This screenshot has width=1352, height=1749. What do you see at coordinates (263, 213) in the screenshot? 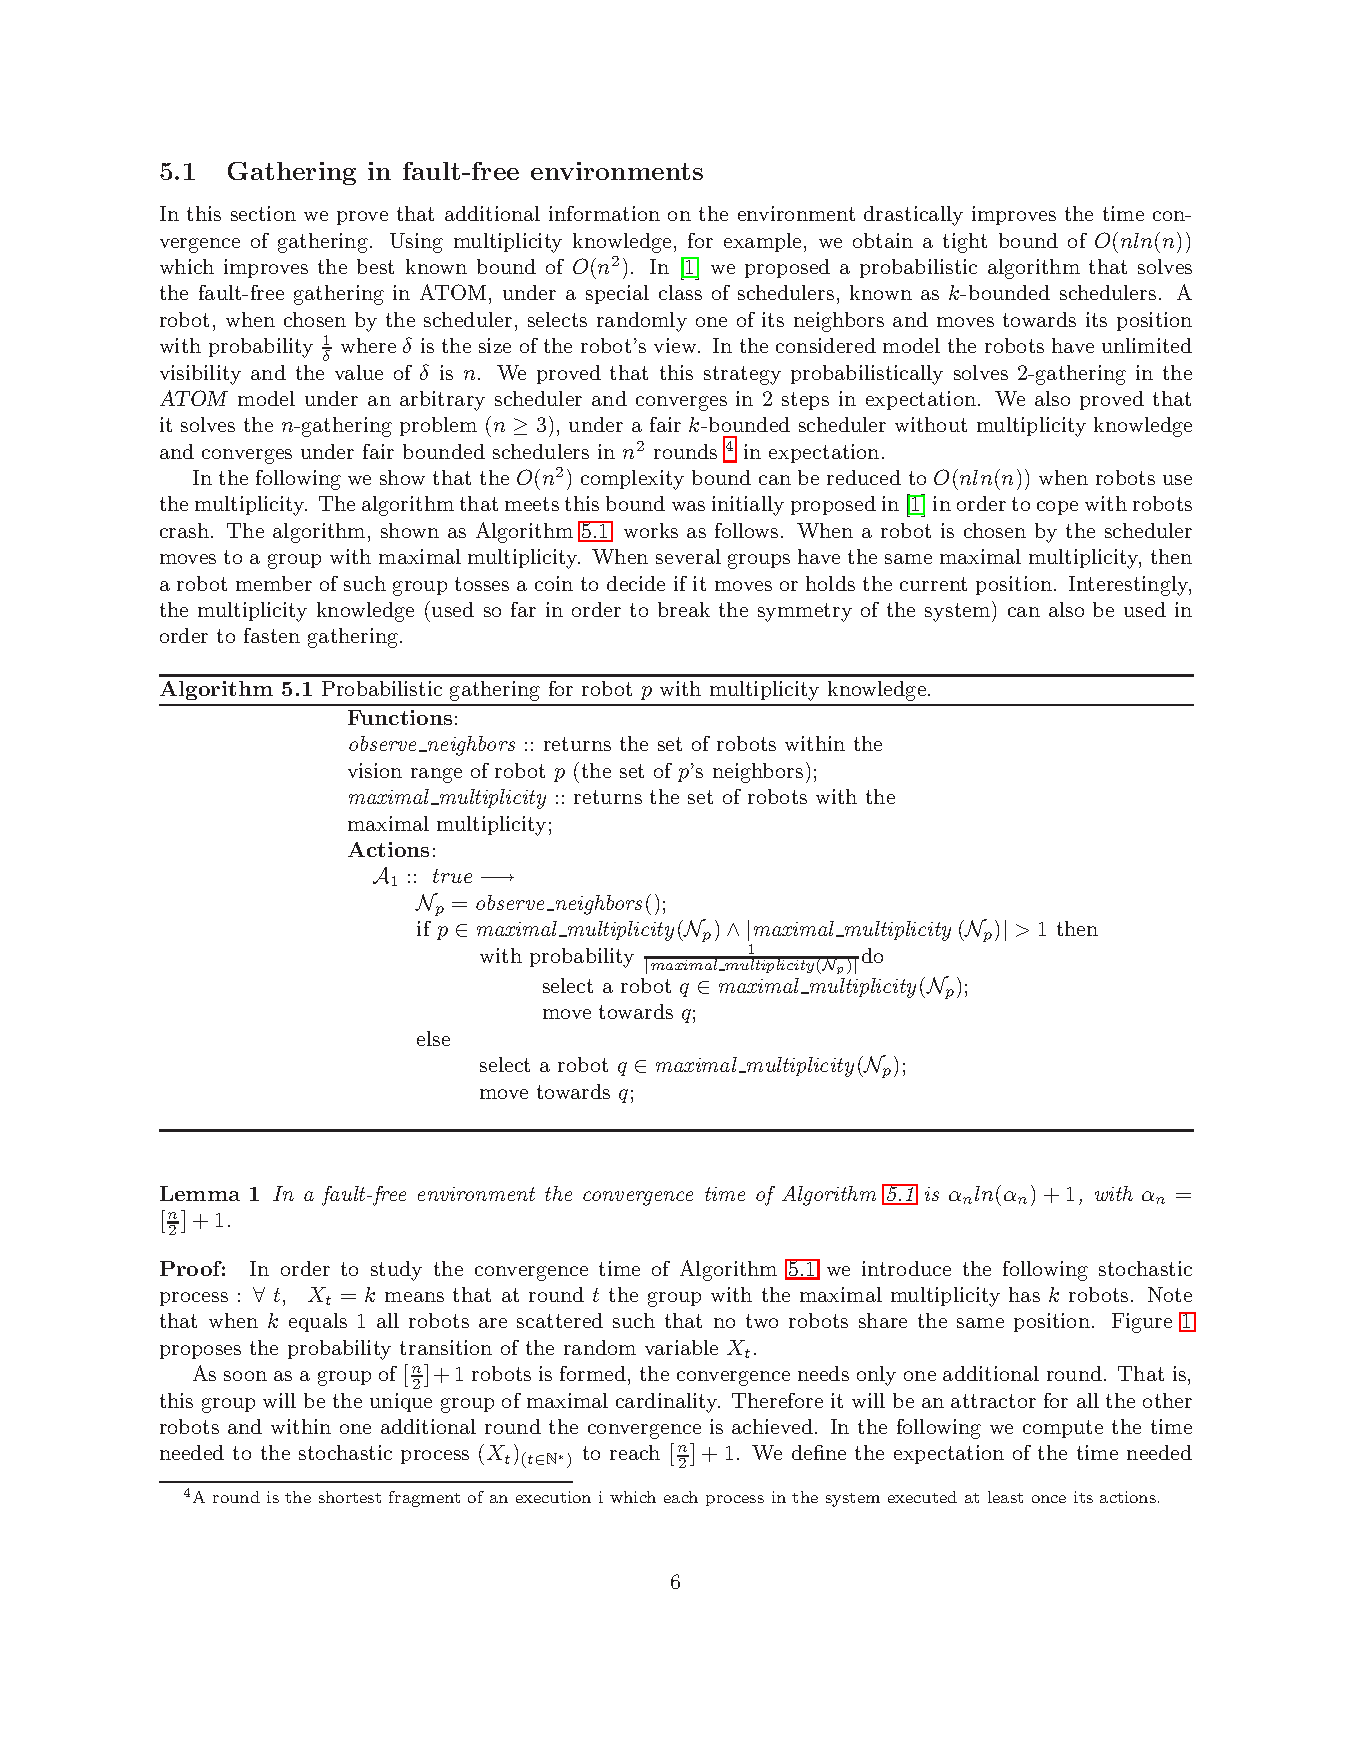
I see `section` at bounding box center [263, 213].
